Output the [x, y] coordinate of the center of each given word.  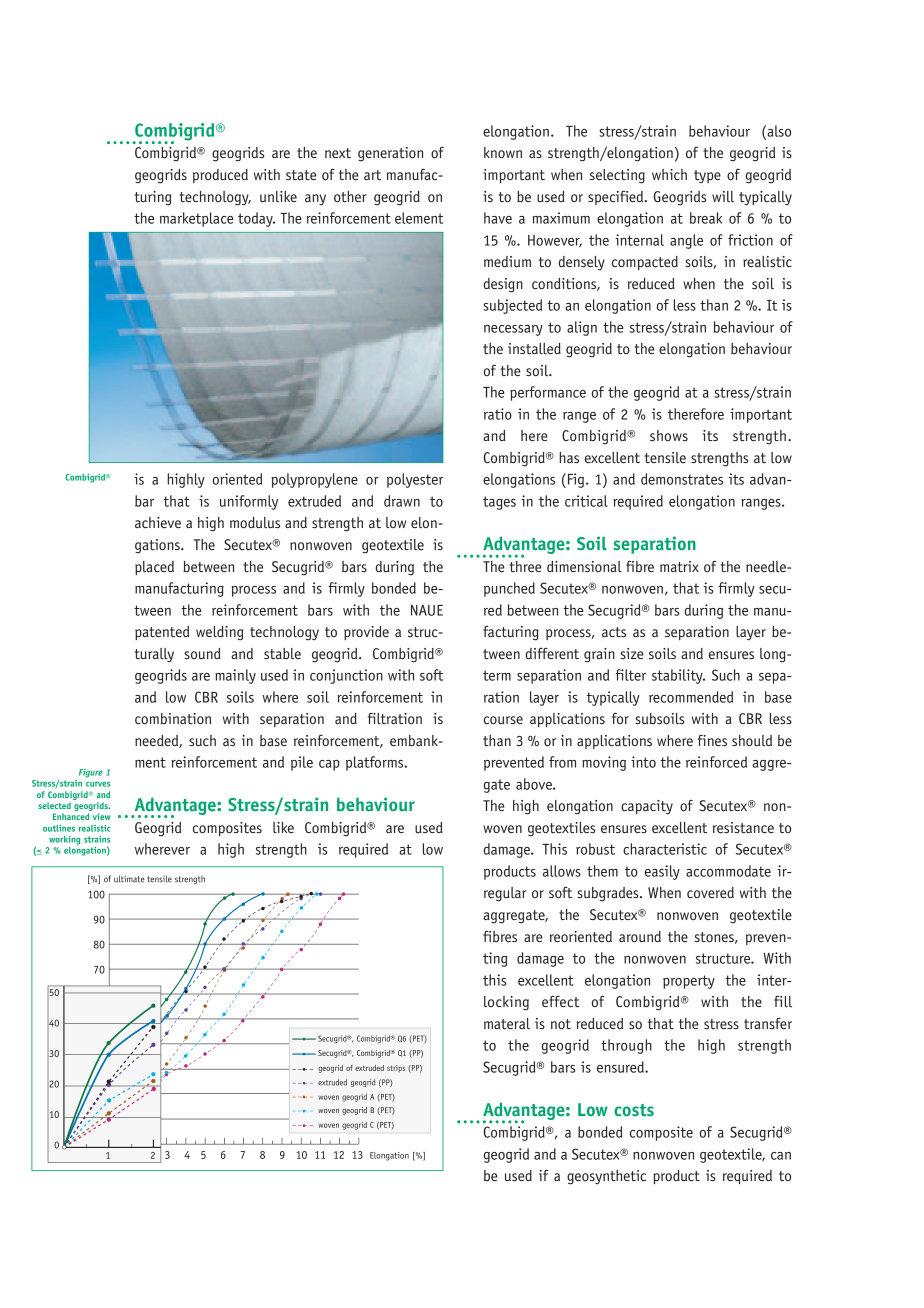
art [372, 175]
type [707, 176]
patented [162, 633]
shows [669, 435]
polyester [415, 480]
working [64, 840]
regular [505, 894]
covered [710, 892]
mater [502, 1024]
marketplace [197, 219]
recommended [691, 697]
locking [506, 1003]
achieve [158, 522]
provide [366, 633]
